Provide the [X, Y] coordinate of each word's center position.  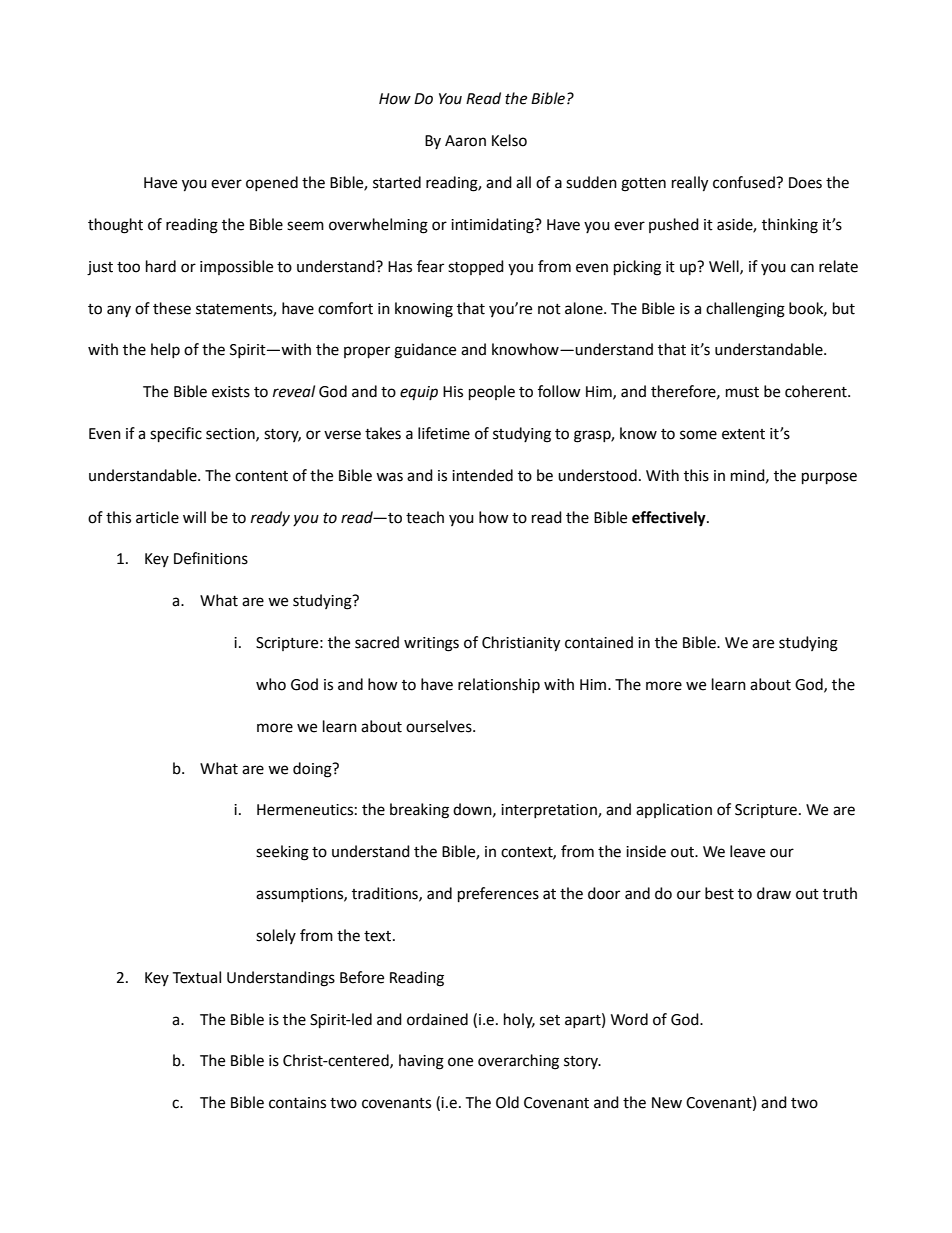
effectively [670, 519]
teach [425, 517]
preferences [498, 895]
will [194, 517]
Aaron [465, 141]
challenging [745, 310]
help [165, 350]
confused [745, 182]
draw [774, 893]
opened [272, 183]
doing [313, 770]
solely [276, 936]
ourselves [440, 726]
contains [297, 1103]
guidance [425, 351]
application [674, 810]
